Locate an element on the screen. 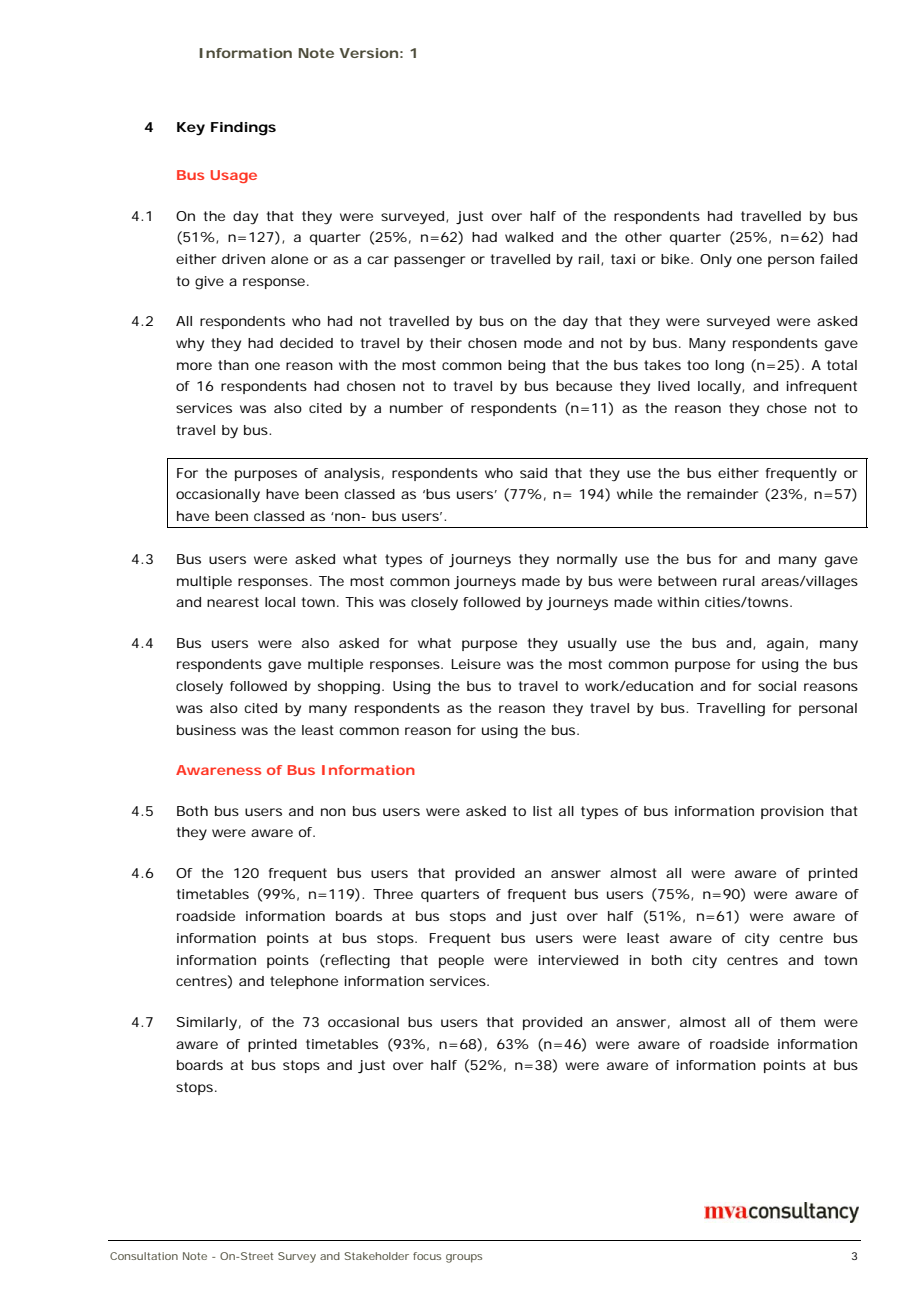 This screenshot has width=924, height=1308. Findings is located at coordinates (243, 129).
